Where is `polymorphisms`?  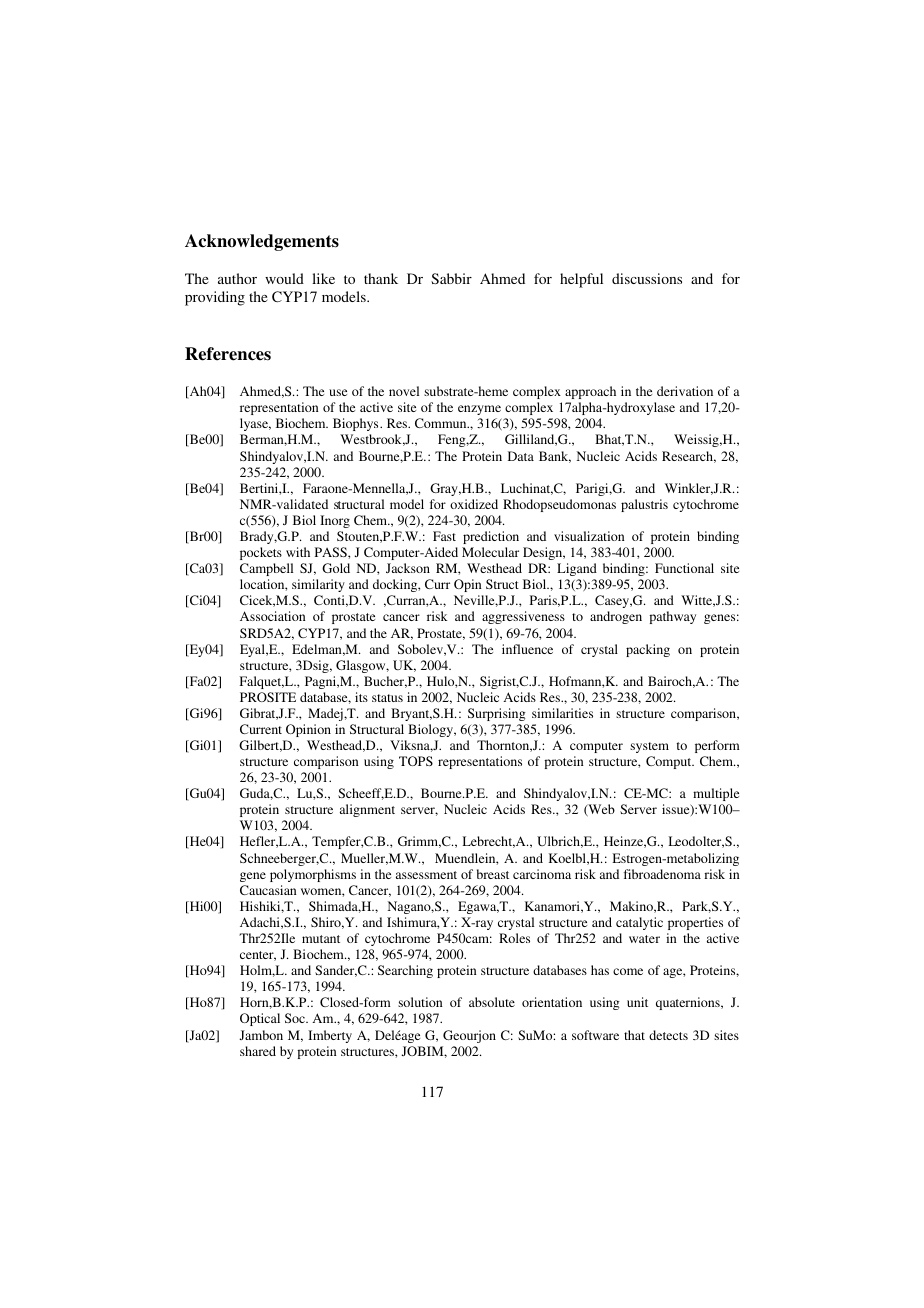 polymorphisms is located at coordinates (313, 875).
